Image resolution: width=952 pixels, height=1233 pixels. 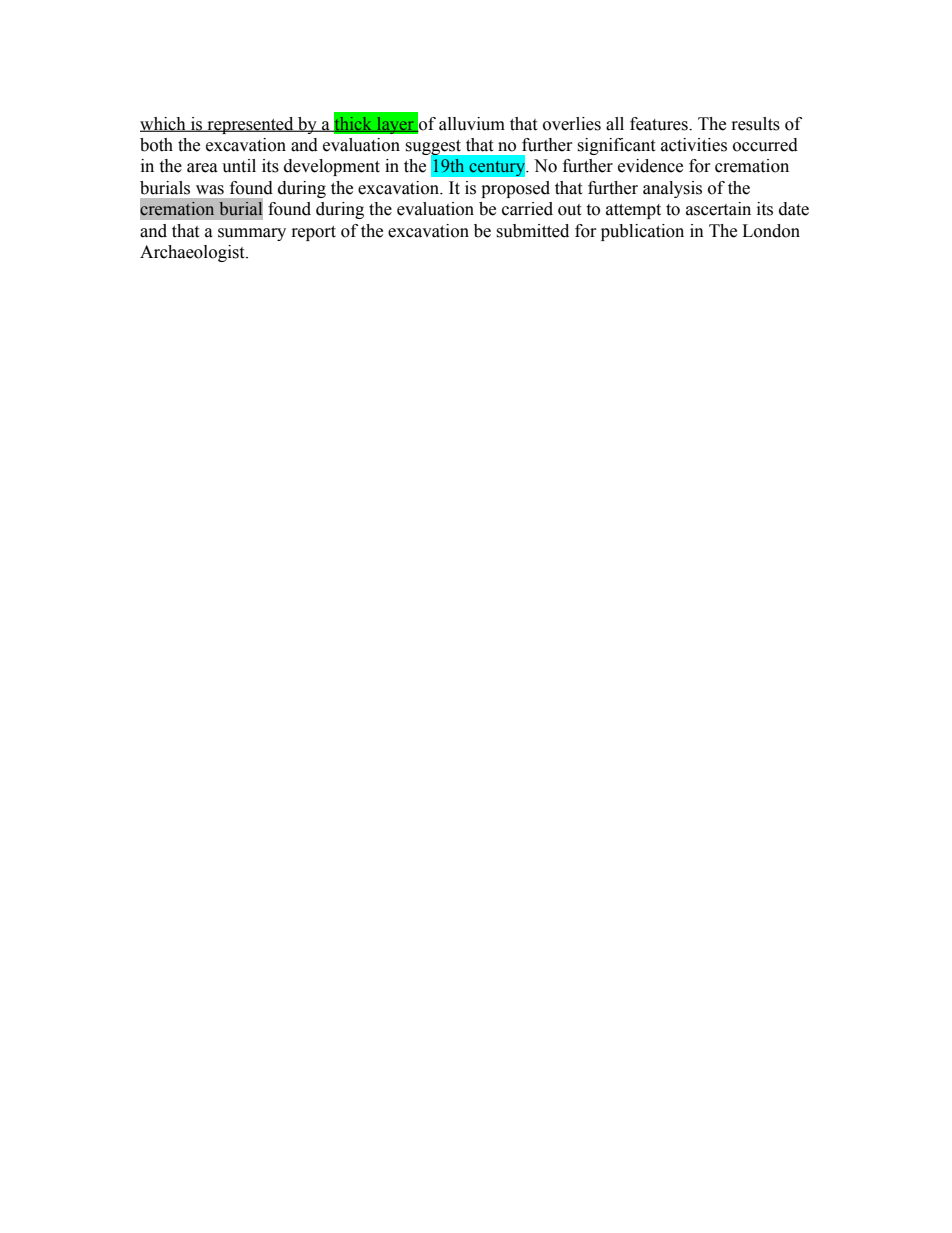 I want to click on represented, so click(x=250, y=125).
